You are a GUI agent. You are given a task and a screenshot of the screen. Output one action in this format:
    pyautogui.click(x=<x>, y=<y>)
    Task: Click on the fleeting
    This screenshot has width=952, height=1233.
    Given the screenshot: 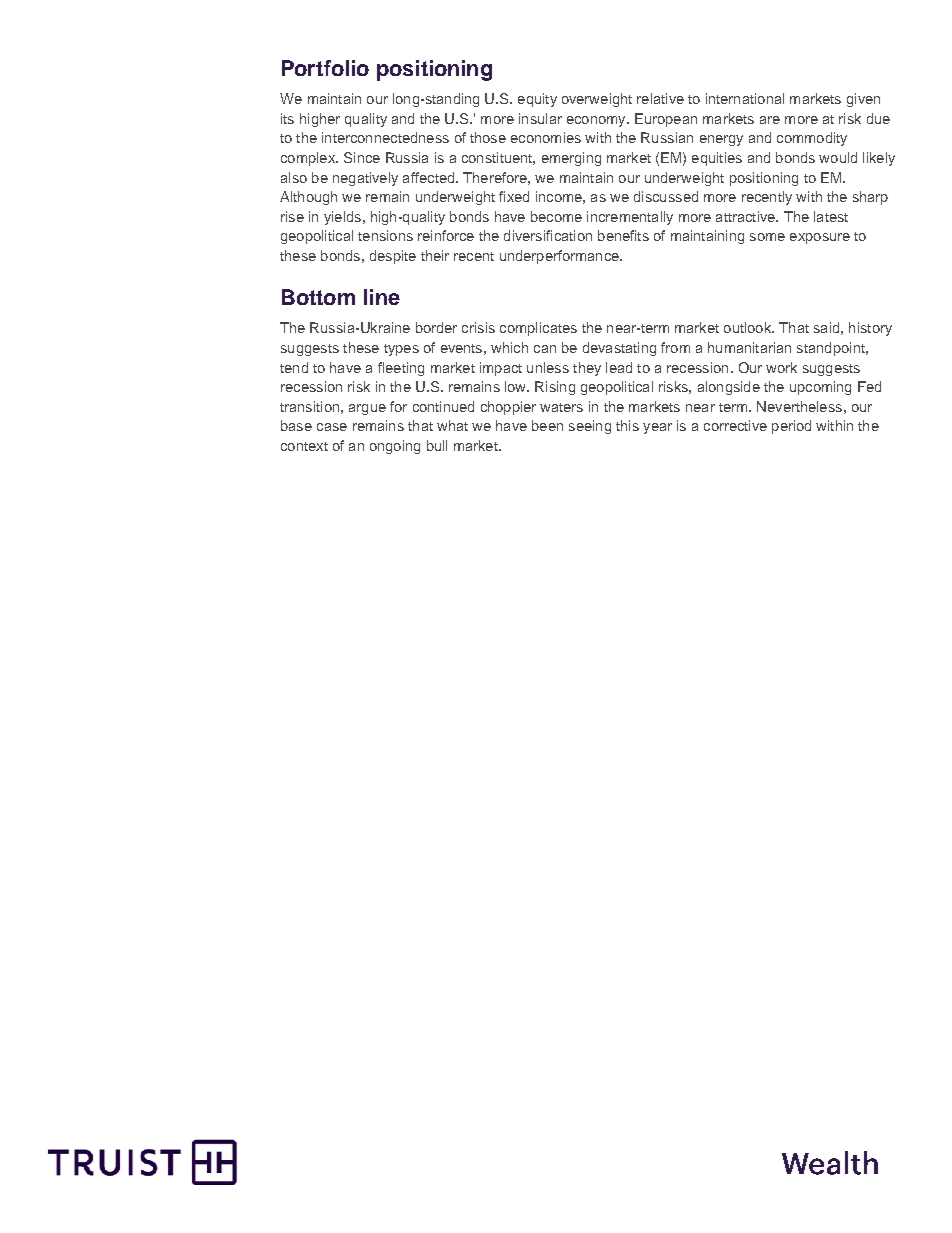 What is the action you would take?
    pyautogui.click(x=401, y=369)
